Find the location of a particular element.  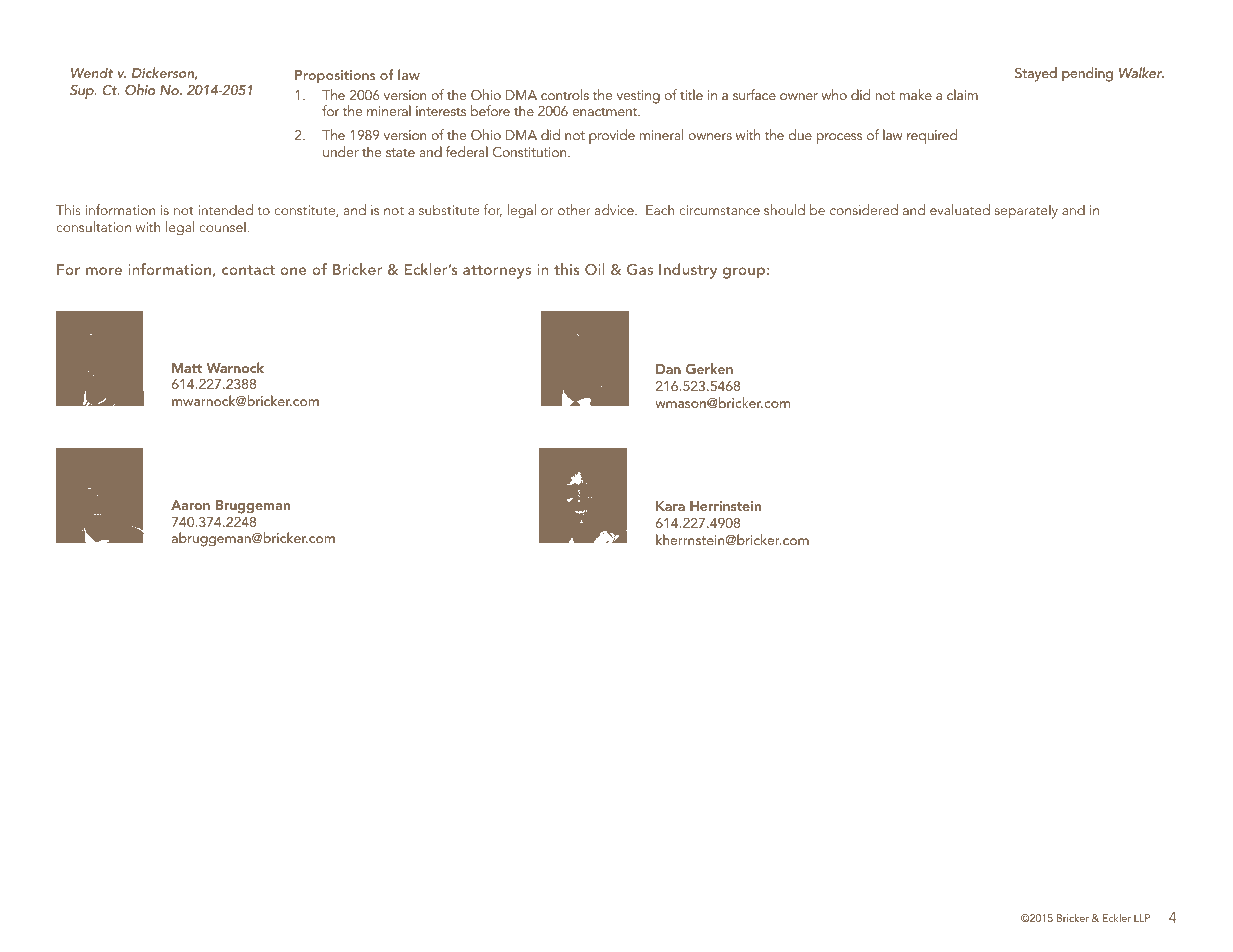

Aaron is located at coordinates (190, 505).
